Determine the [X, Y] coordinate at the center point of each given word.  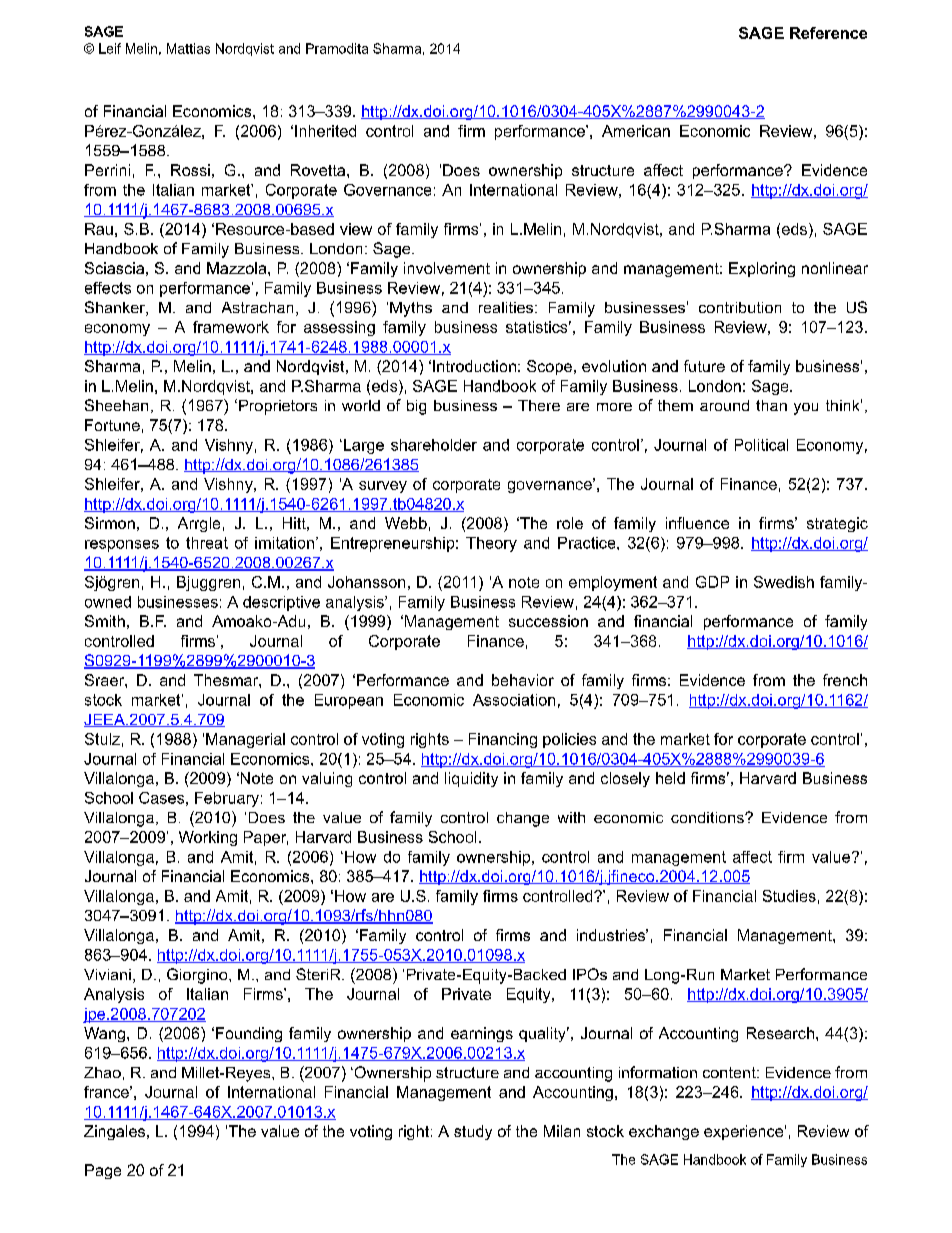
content [730, 1072]
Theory [491, 544]
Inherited [325, 131]
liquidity [471, 779]
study [473, 1132]
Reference [828, 33]
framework [231, 327]
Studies [789, 896]
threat [207, 543]
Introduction [474, 366]
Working [208, 838]
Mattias [188, 48]
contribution [740, 307]
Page [103, 1171]
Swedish [784, 582]
